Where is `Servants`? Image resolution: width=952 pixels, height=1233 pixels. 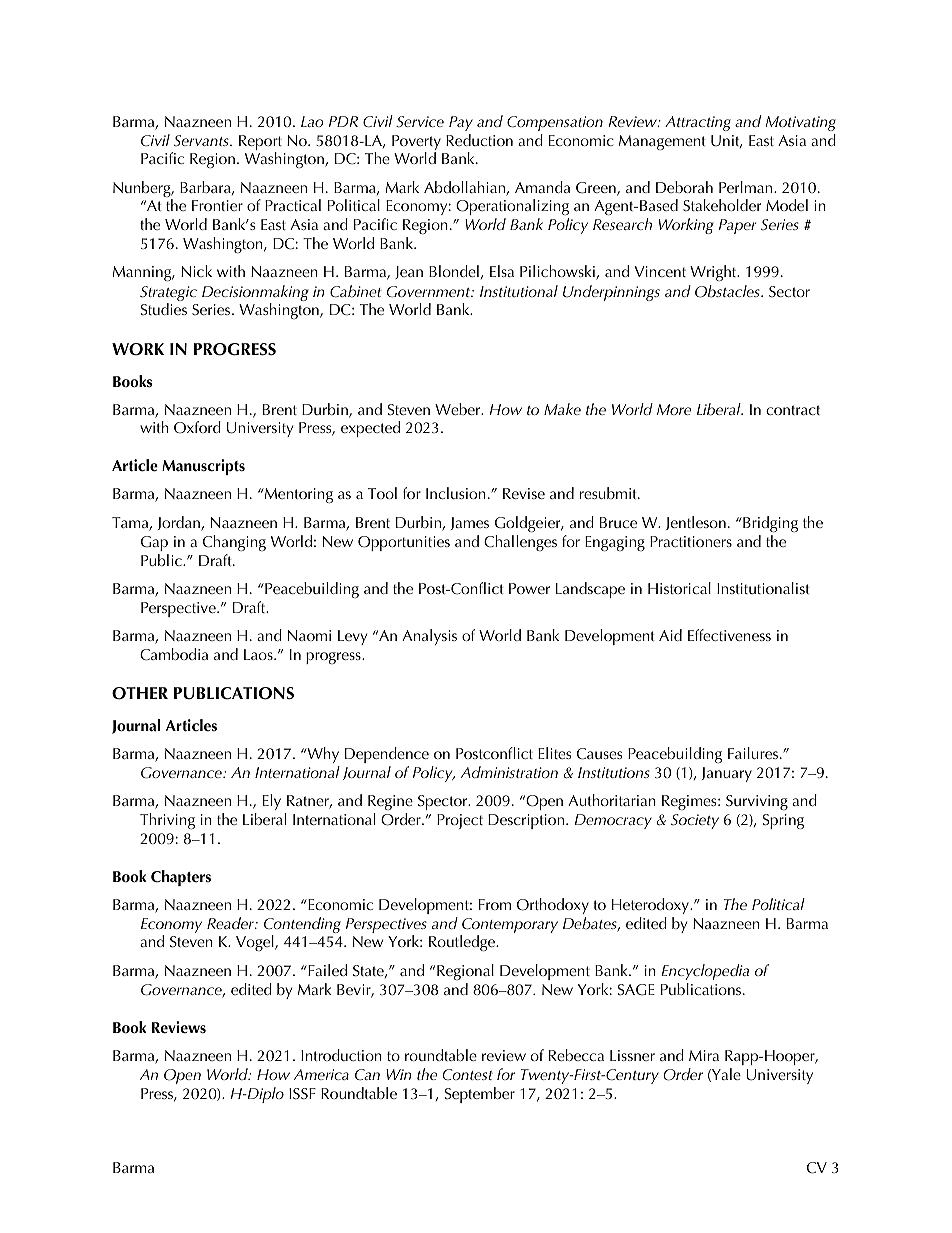 Servants is located at coordinates (202, 141).
